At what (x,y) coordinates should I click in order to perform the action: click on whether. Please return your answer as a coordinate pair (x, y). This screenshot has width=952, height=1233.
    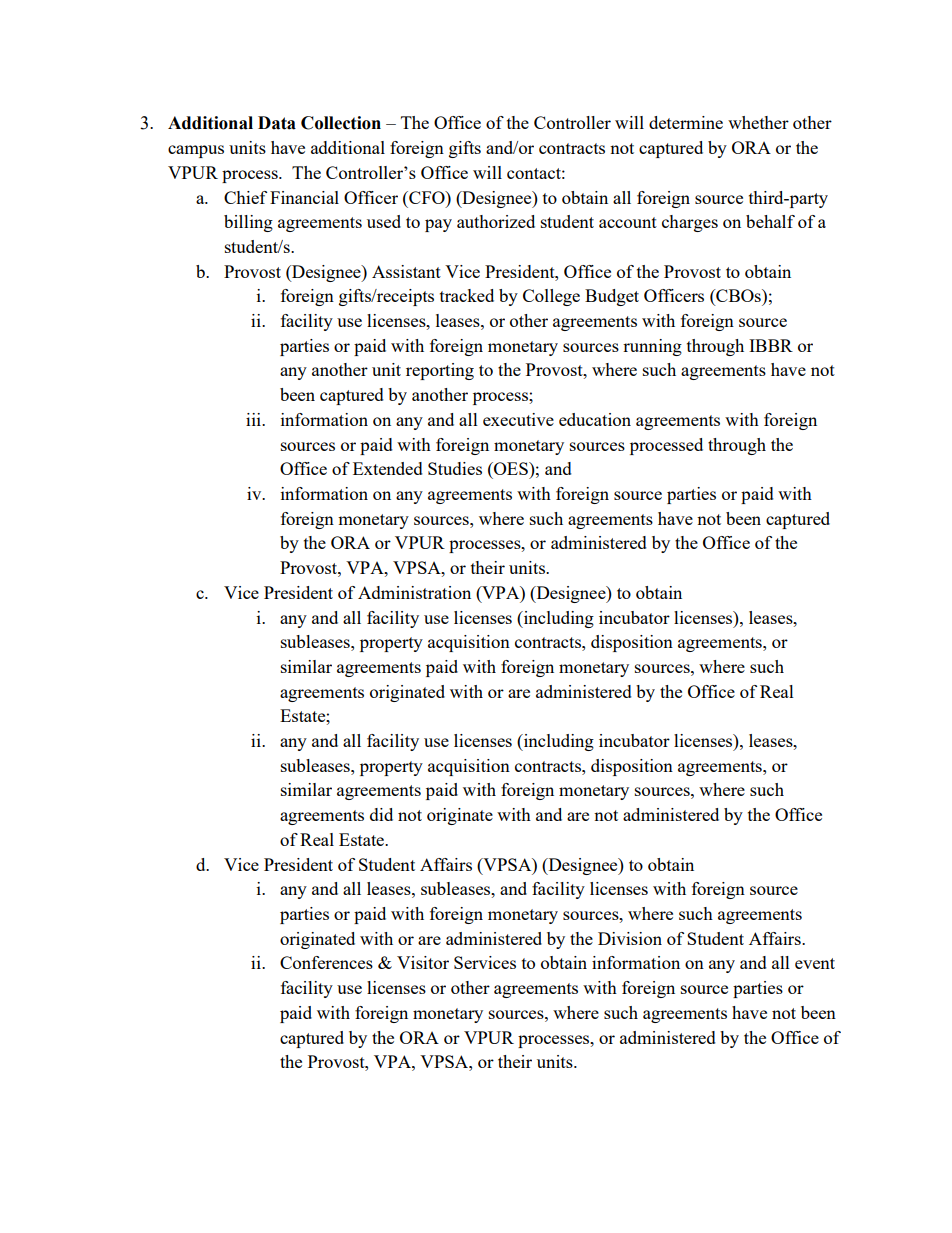
    Looking at the image, I should click on (758, 122).
